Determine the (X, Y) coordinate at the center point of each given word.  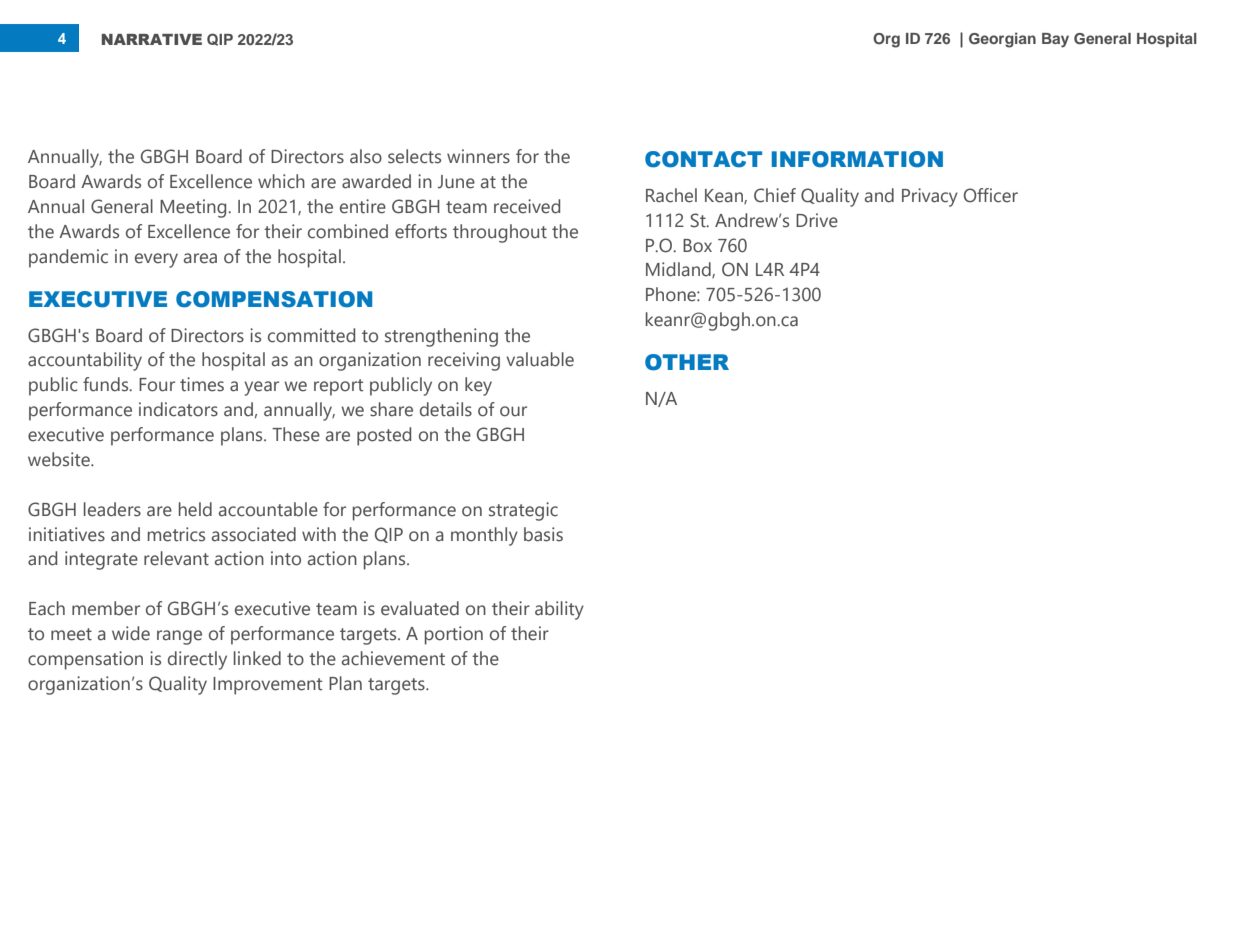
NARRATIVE (152, 39)
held (195, 509)
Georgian (1002, 40)
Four (157, 385)
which (281, 181)
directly (197, 660)
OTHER (687, 362)
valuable (540, 359)
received (527, 206)
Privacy (930, 197)
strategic (523, 511)
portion (454, 635)
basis (543, 534)
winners (478, 156)
